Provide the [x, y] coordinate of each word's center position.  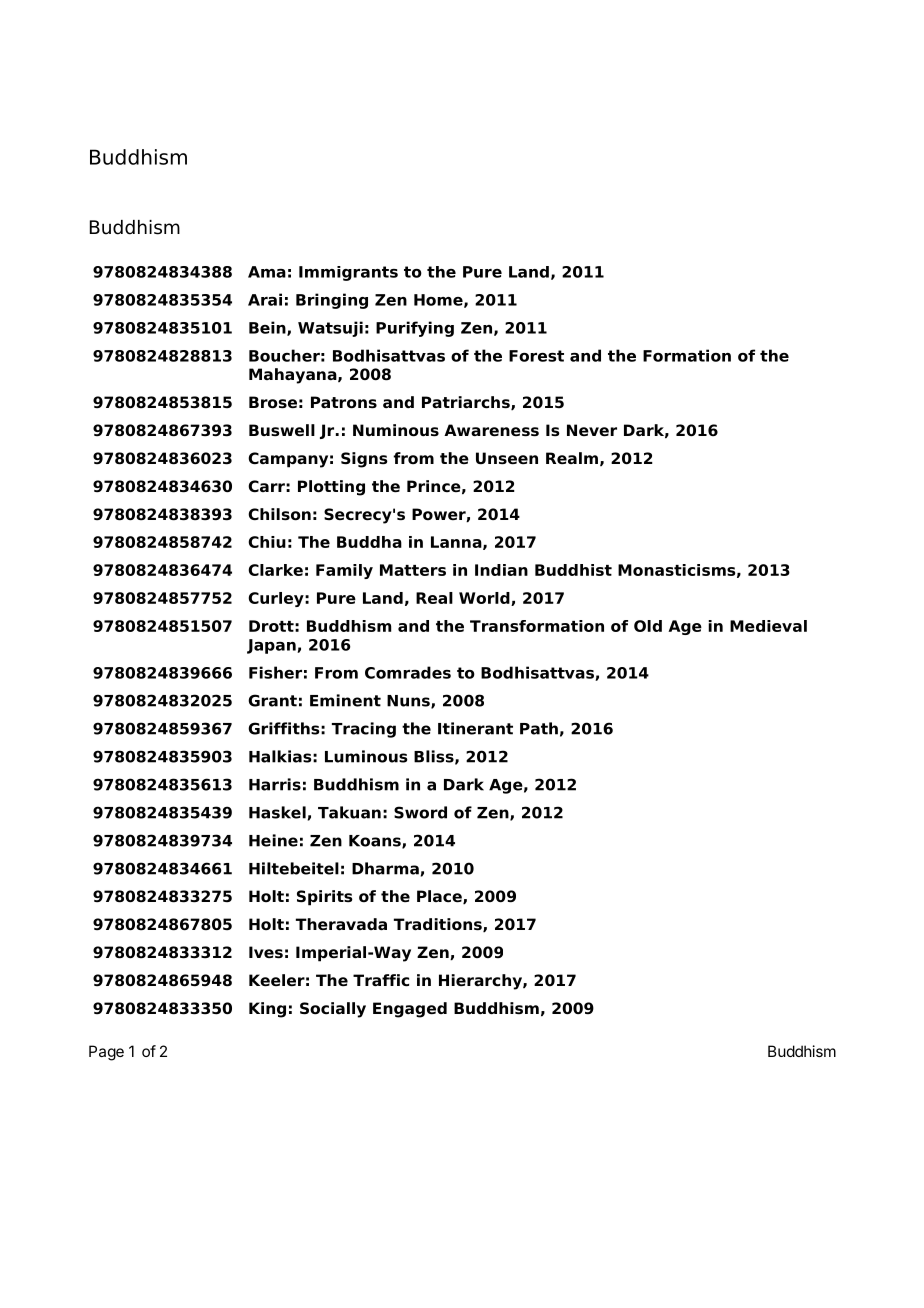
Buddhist [573, 570]
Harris [275, 784]
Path [539, 728]
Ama [267, 272]
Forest [536, 356]
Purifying [415, 329]
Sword [420, 812]
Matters [413, 570]
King [267, 1010]
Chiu [267, 542]
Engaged [410, 1010]
